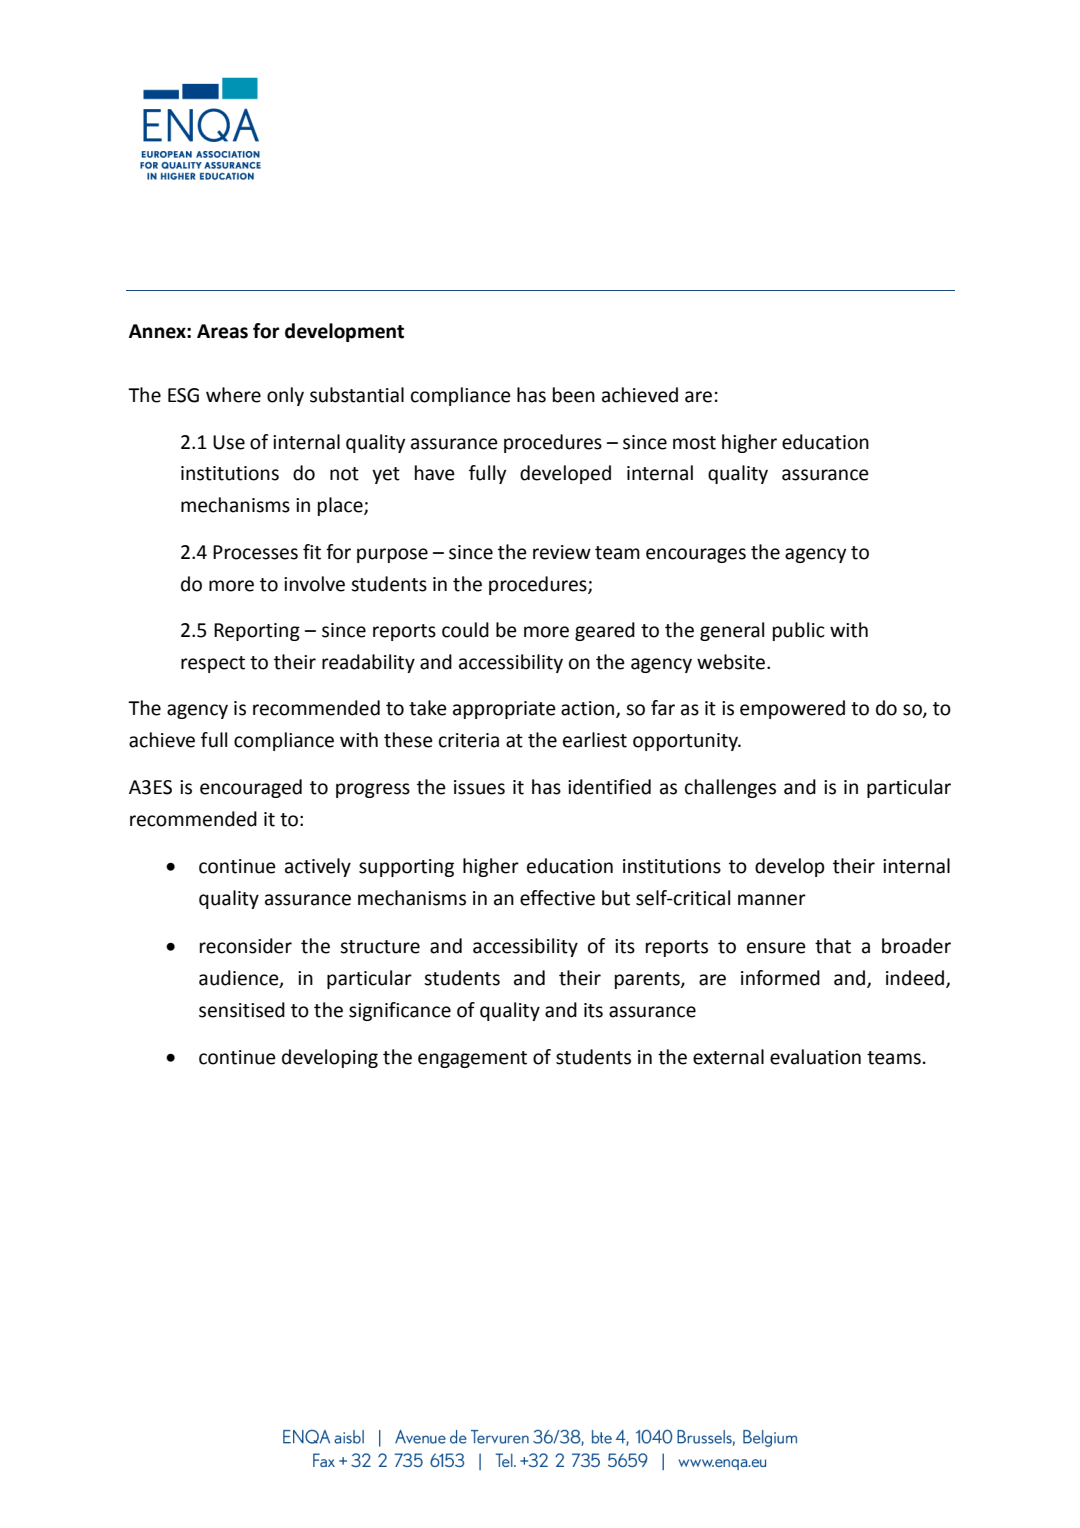  What do you see at coordinates (472, 1059) in the page?
I see `engagement` at bounding box center [472, 1059].
